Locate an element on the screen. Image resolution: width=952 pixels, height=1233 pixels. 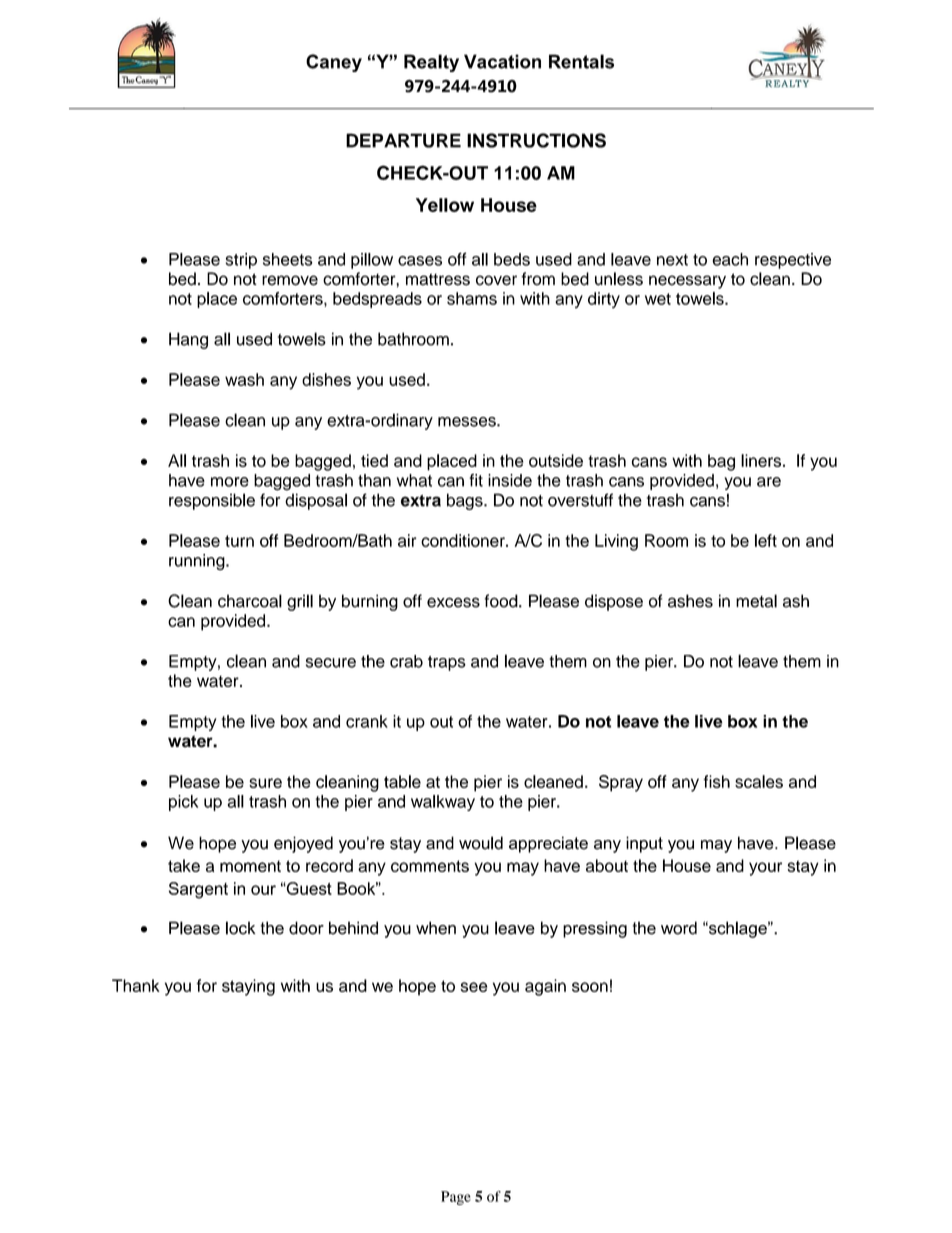
soon is located at coordinates (590, 987).
